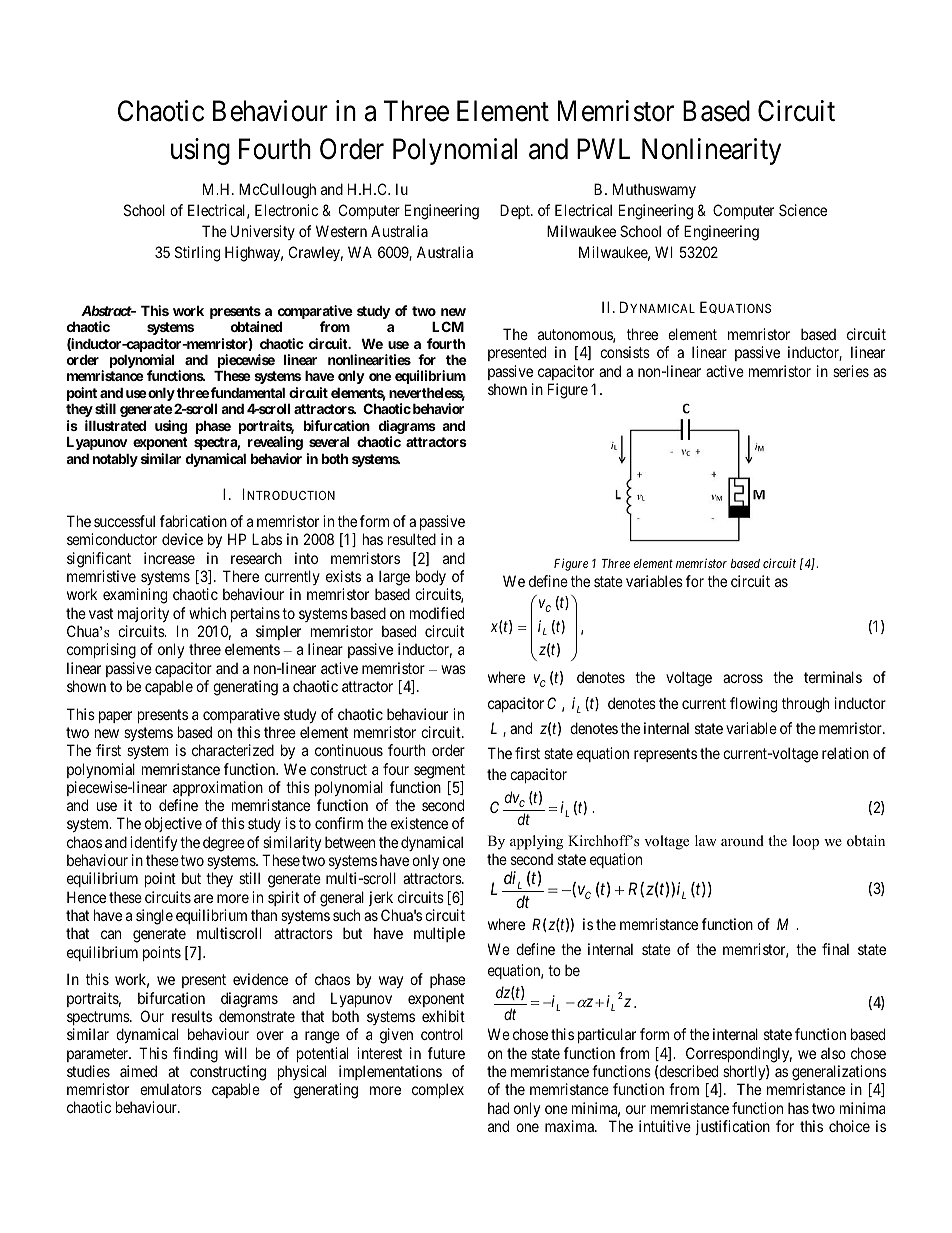 The width and height of the screenshot is (952, 1233). I want to click on justification, so click(733, 1127).
